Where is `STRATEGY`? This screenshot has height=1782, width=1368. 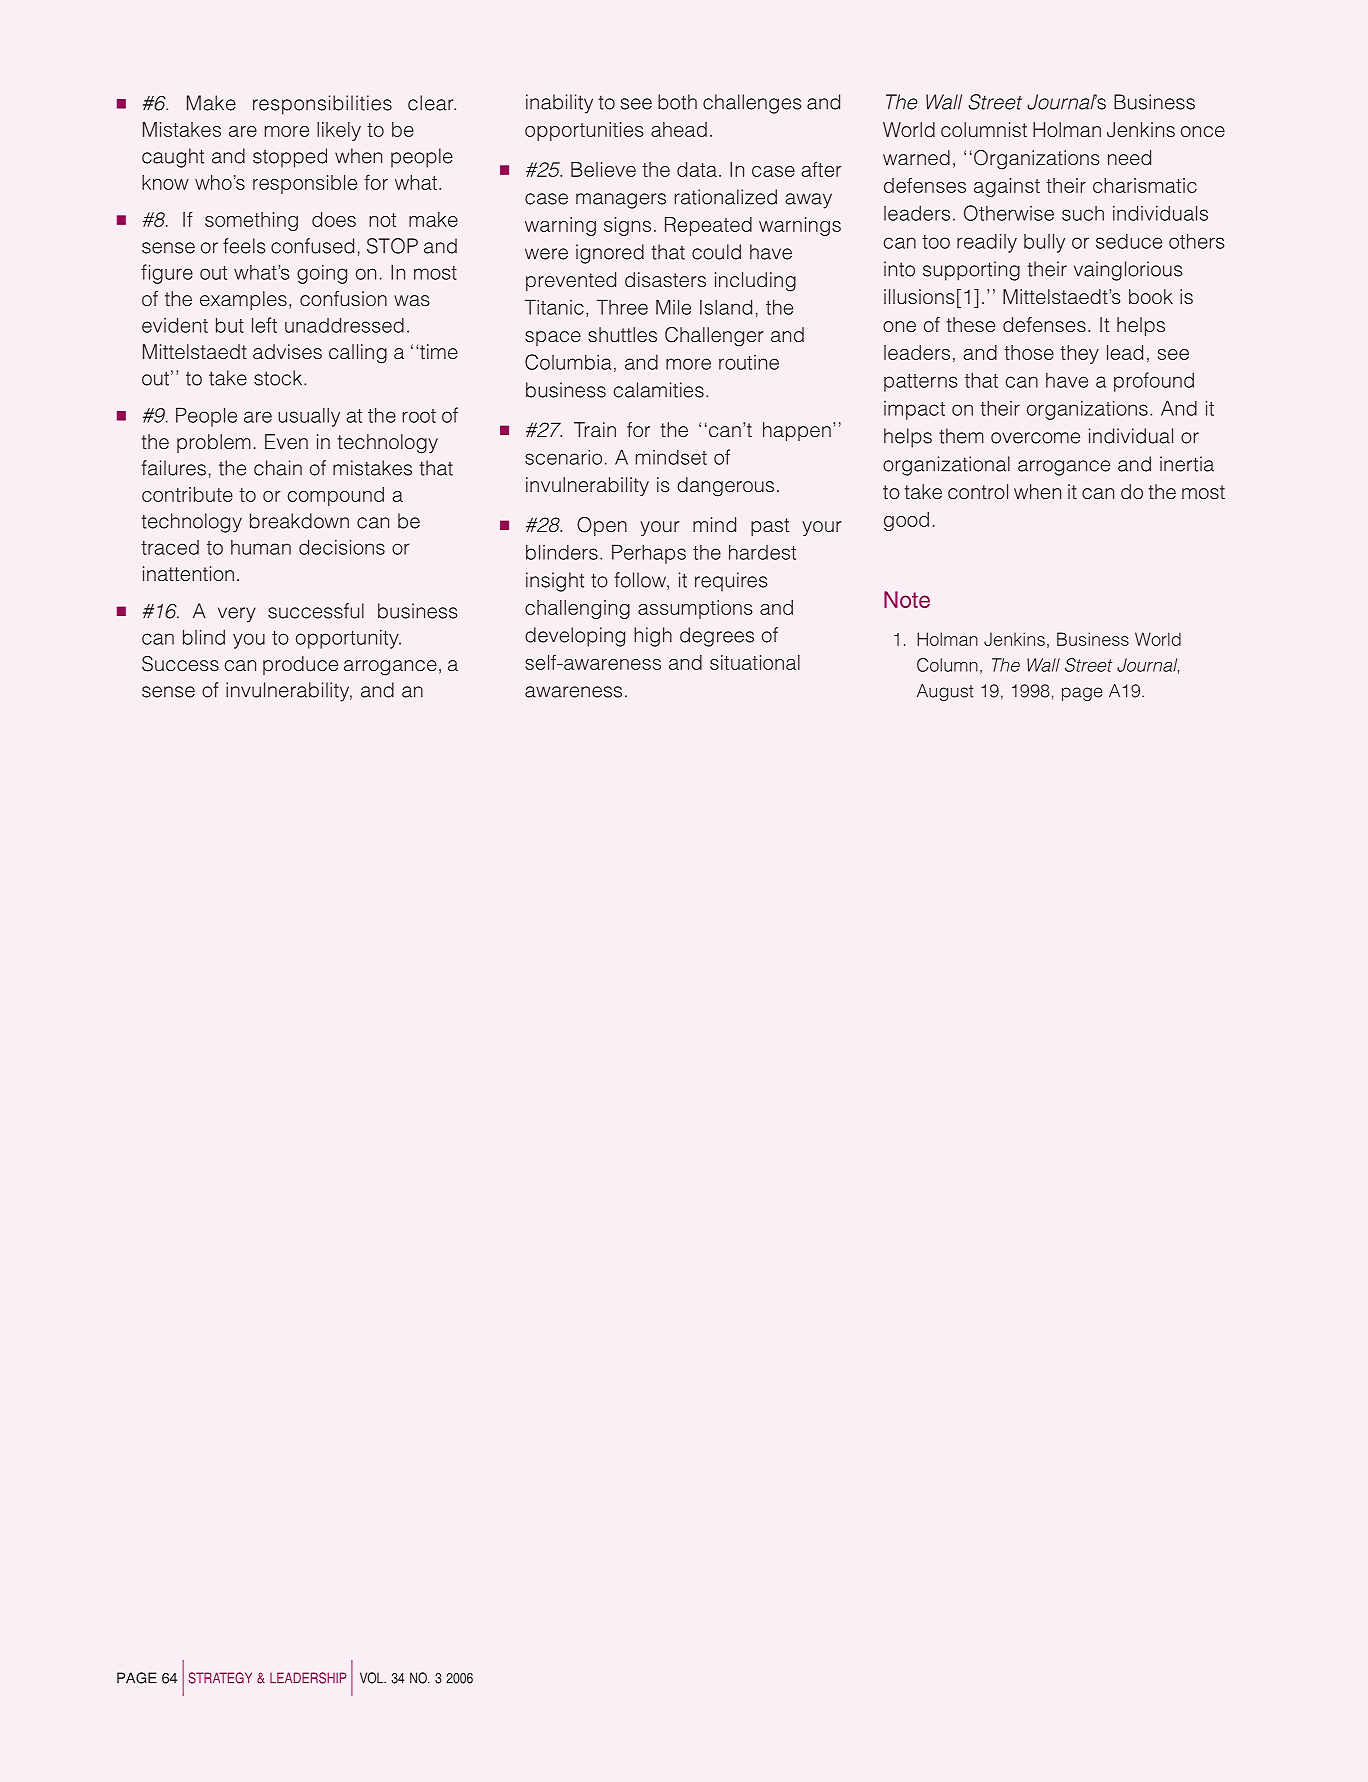
STRATEGY is located at coordinates (220, 1678).
